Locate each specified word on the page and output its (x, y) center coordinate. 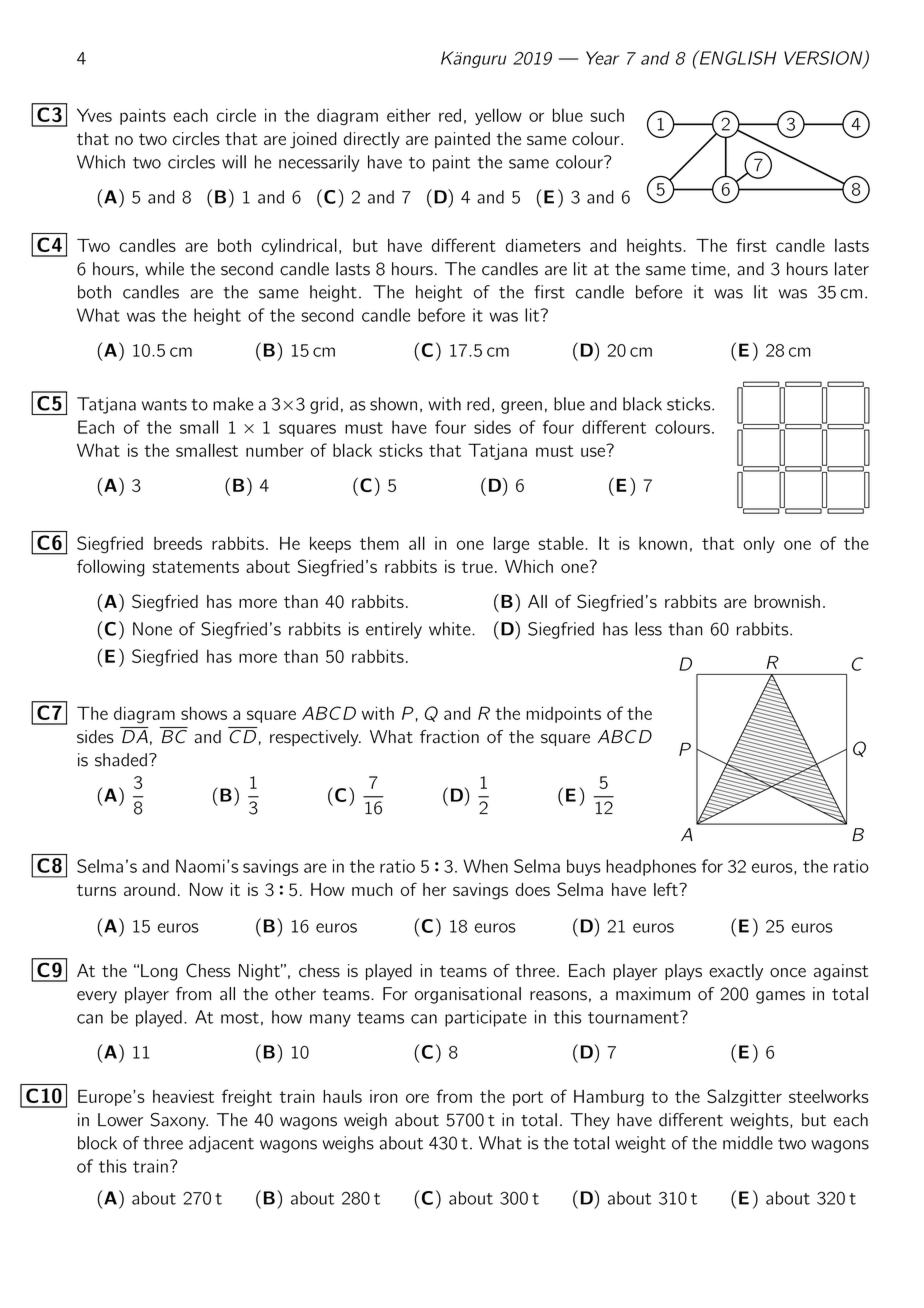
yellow (498, 116)
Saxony (179, 1121)
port (528, 1098)
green (521, 407)
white (451, 629)
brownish (787, 601)
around (149, 889)
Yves (94, 115)
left (667, 889)
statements (196, 567)
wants (164, 405)
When (485, 866)
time (708, 269)
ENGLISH (736, 57)
